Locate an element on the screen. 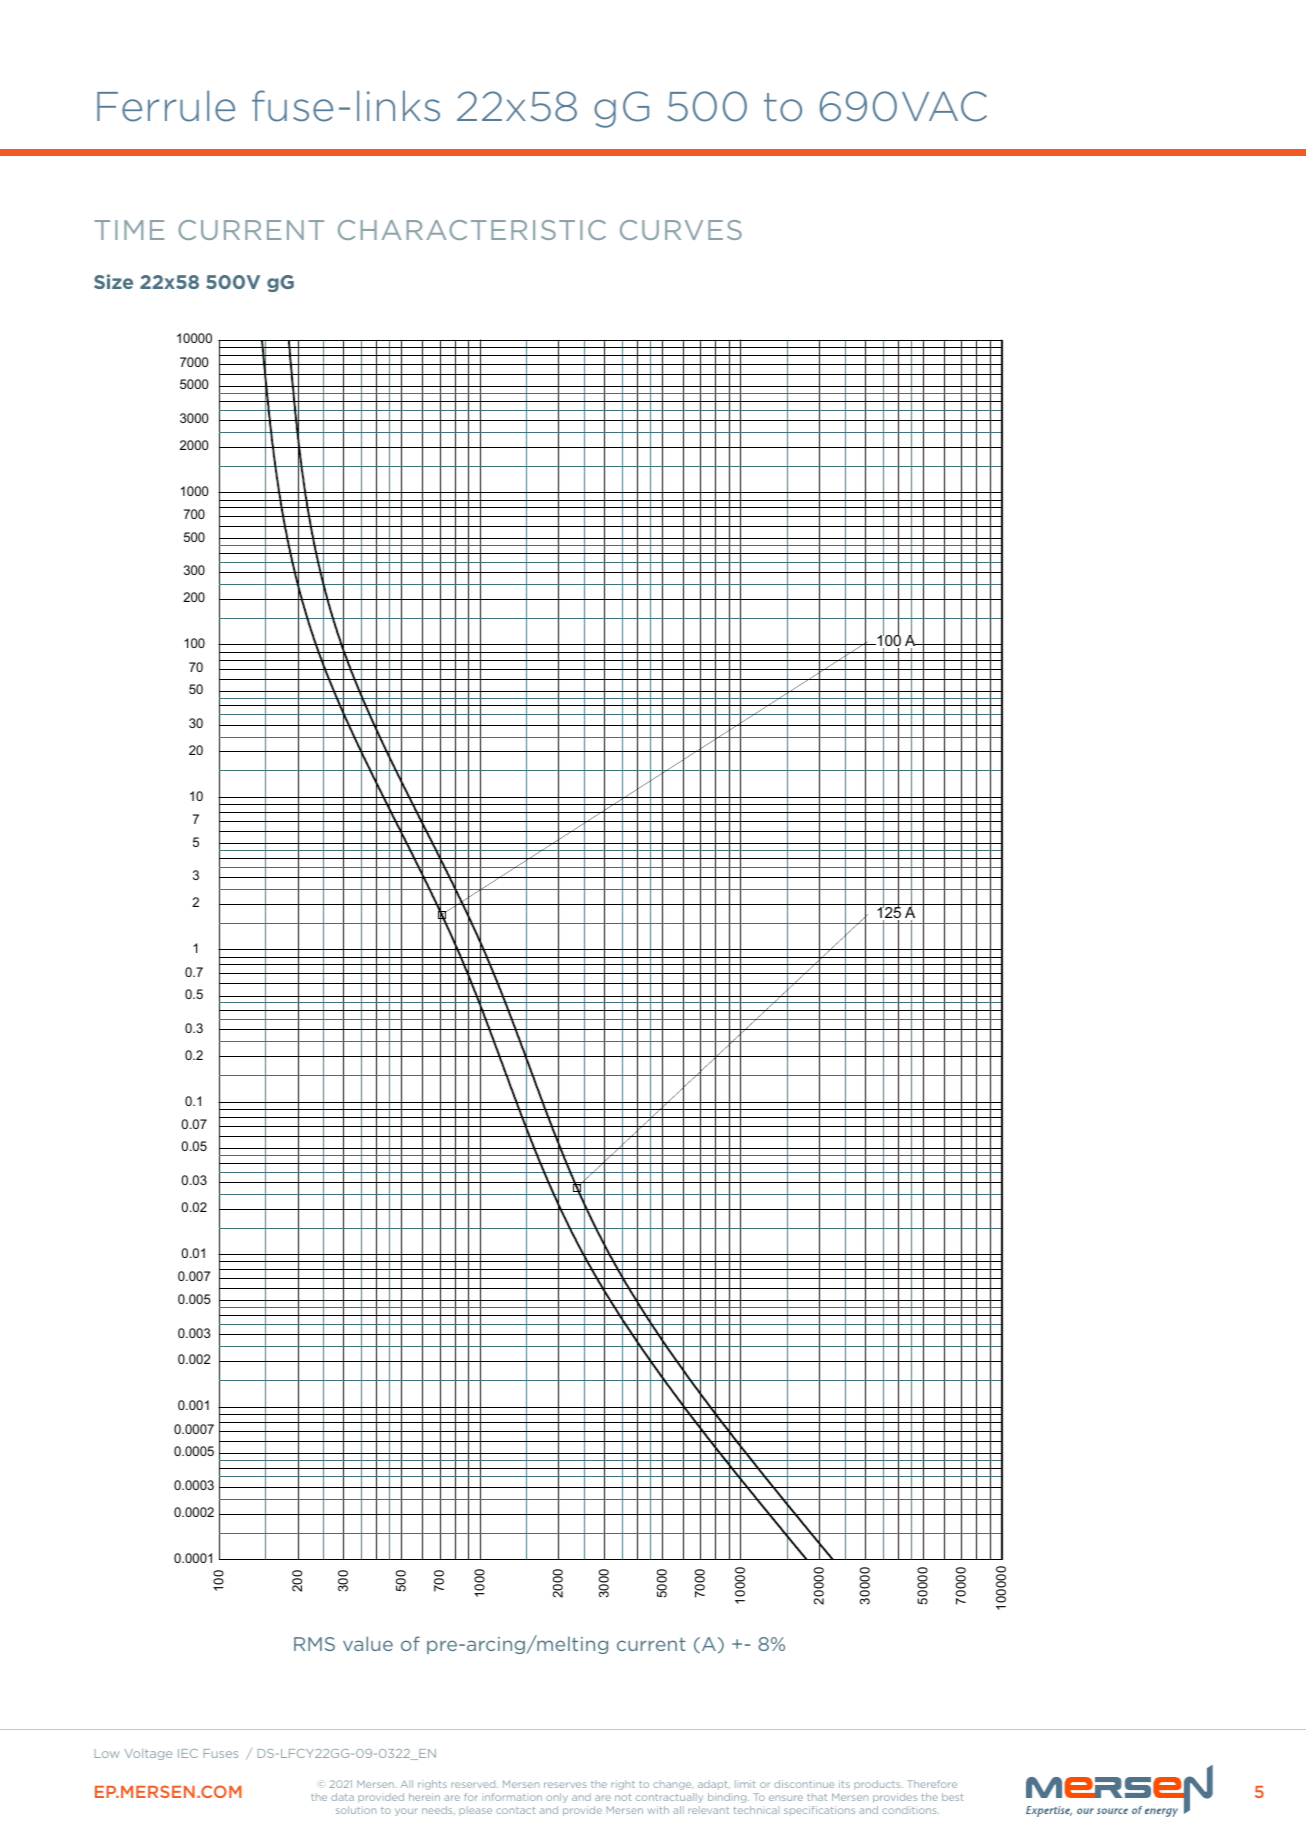 This screenshot has height=1848, width=1306. information is located at coordinates (513, 1797).
